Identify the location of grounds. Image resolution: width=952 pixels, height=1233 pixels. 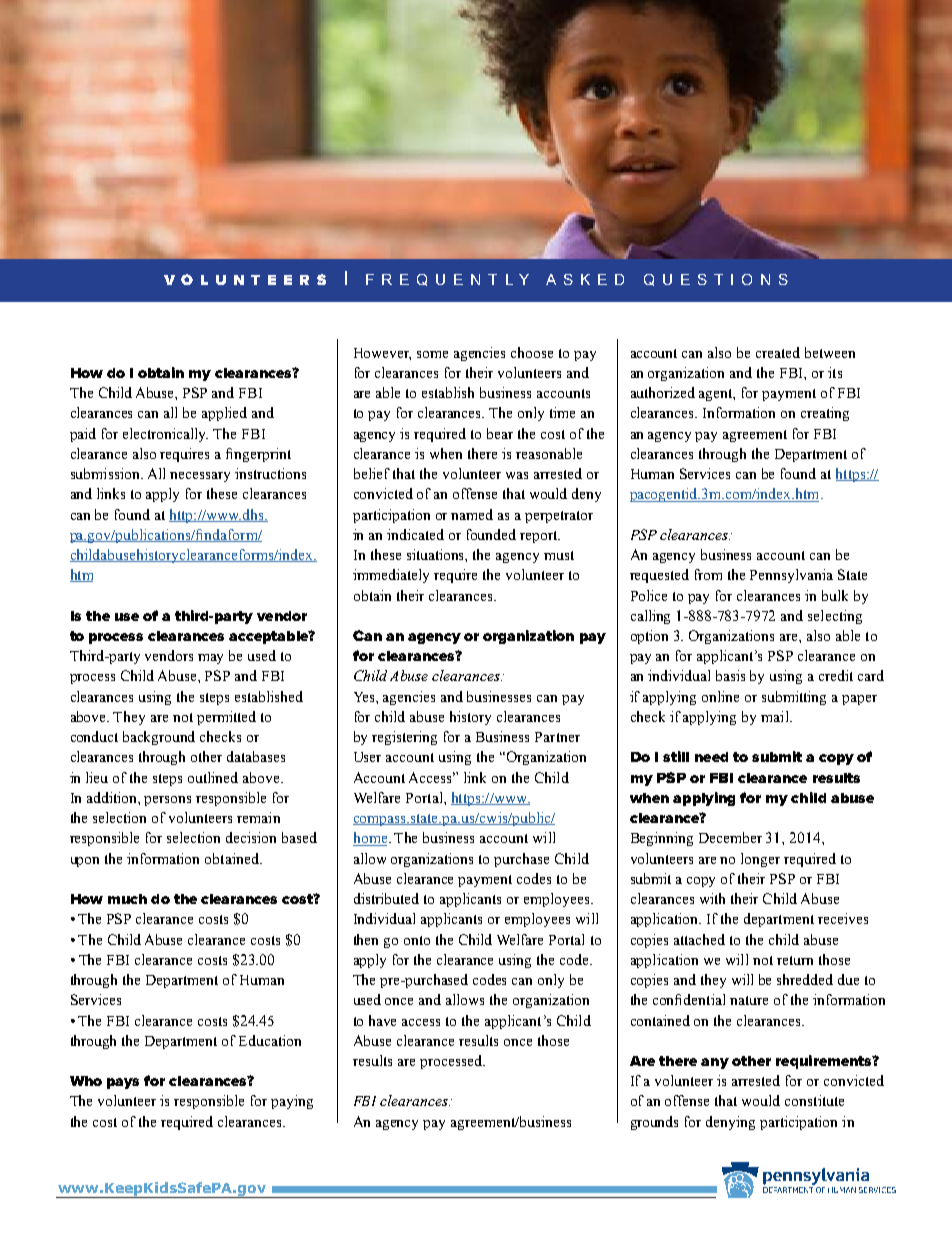
(654, 1123).
